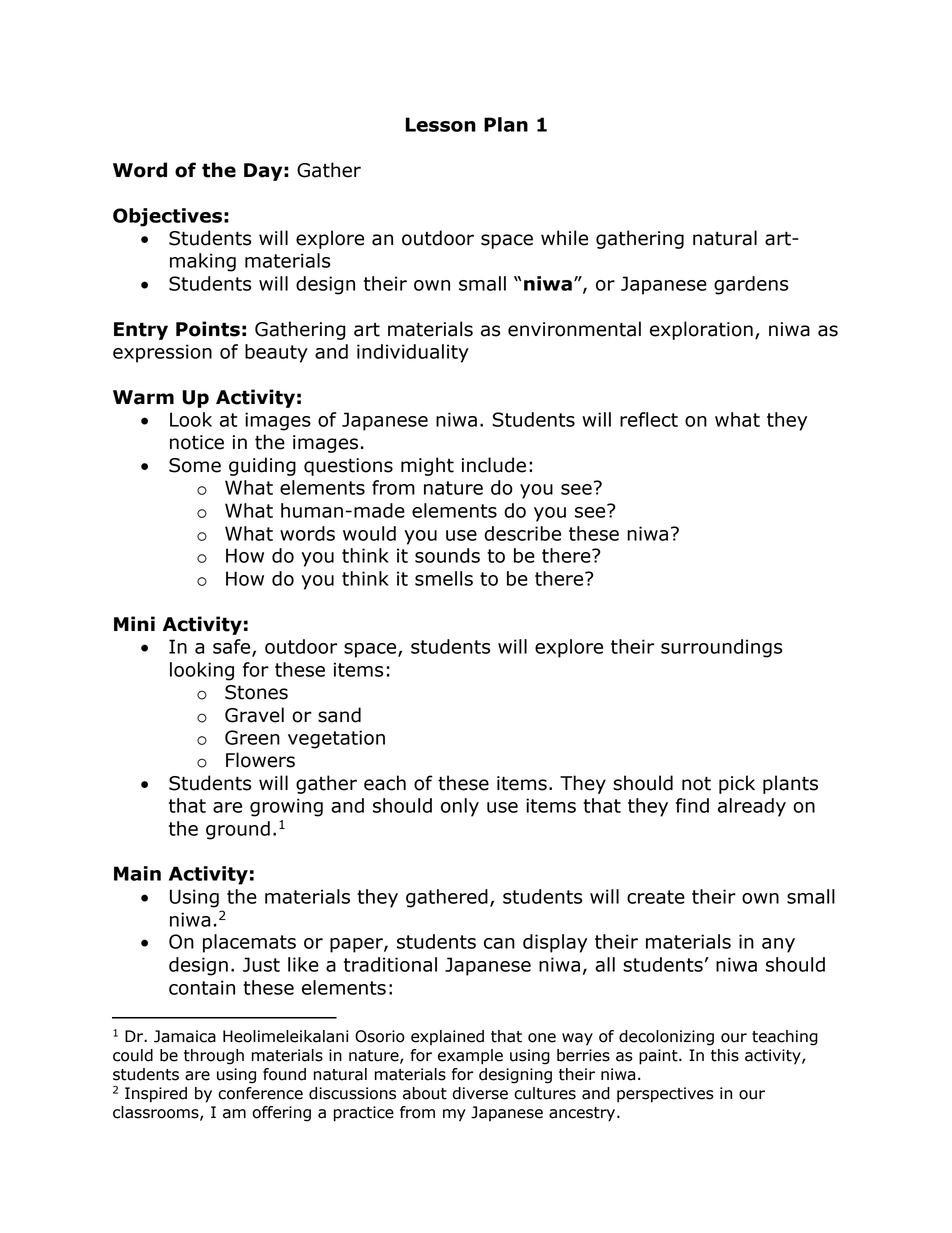 The width and height of the image is (952, 1233). I want to click on through, so click(214, 1057).
